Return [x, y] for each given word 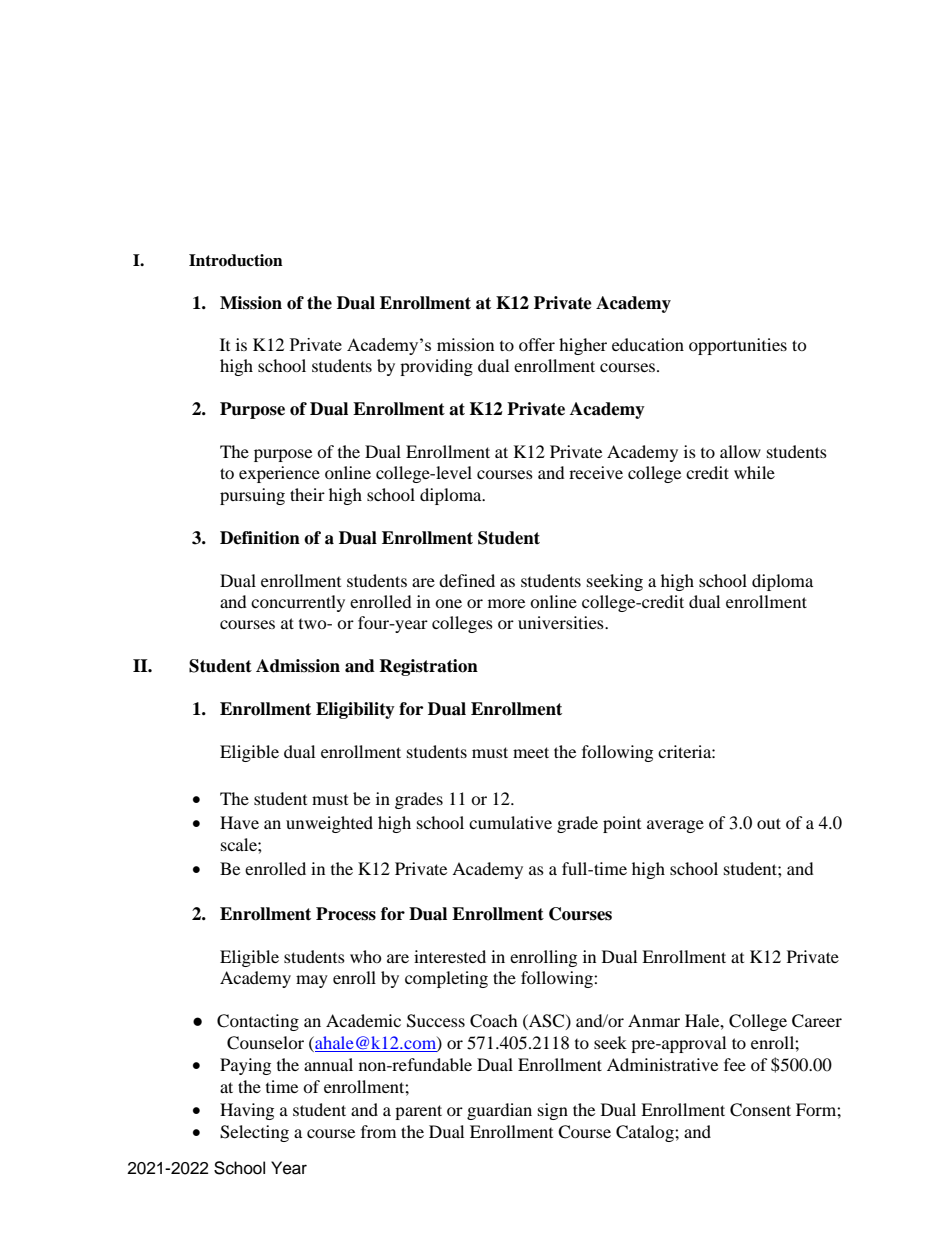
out [769, 823]
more [506, 603]
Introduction [236, 260]
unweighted [329, 824]
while [754, 472]
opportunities [738, 346]
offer [537, 344]
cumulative [510, 822]
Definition [260, 538]
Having [247, 1111]
